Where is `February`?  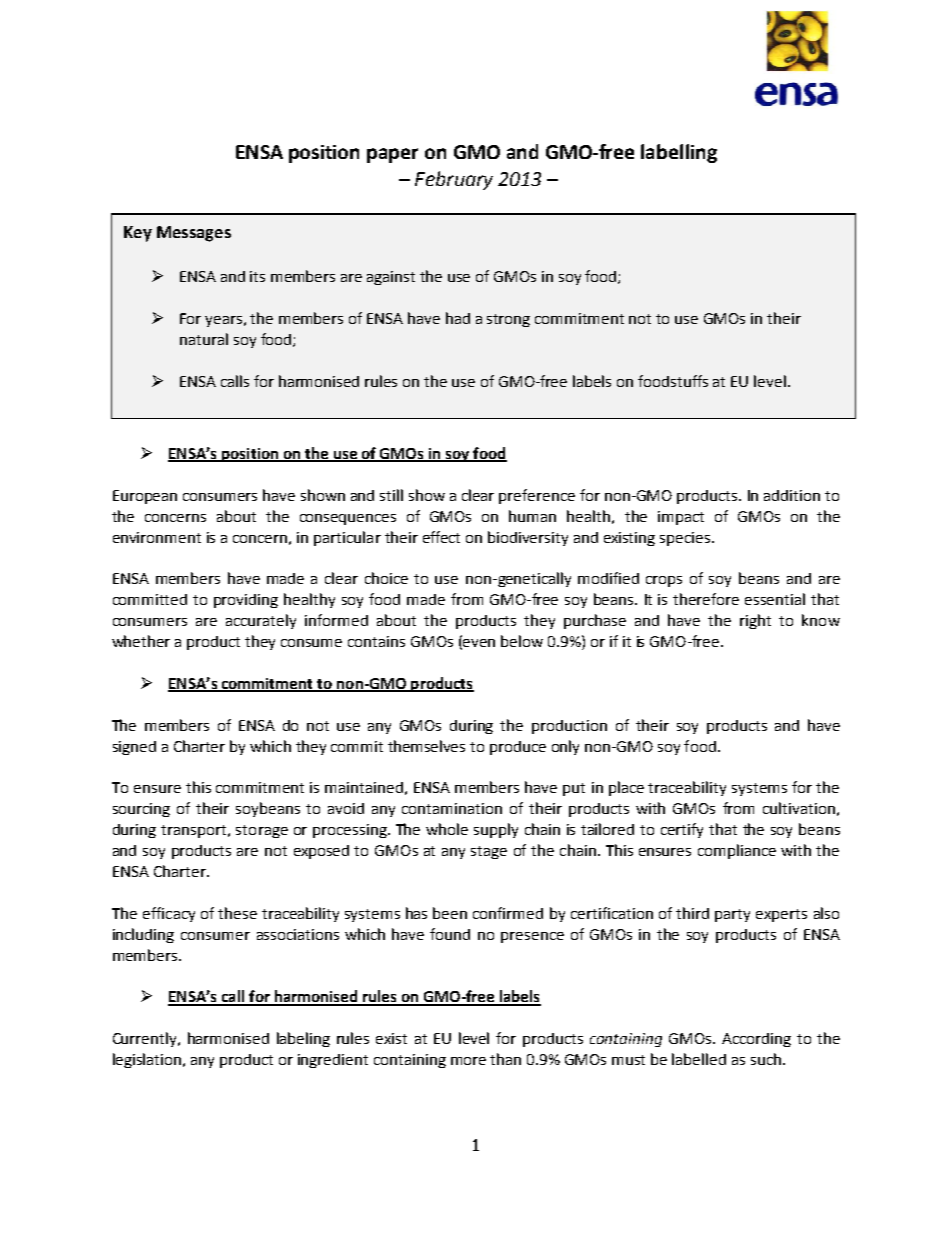
February is located at coordinates (454, 180).
